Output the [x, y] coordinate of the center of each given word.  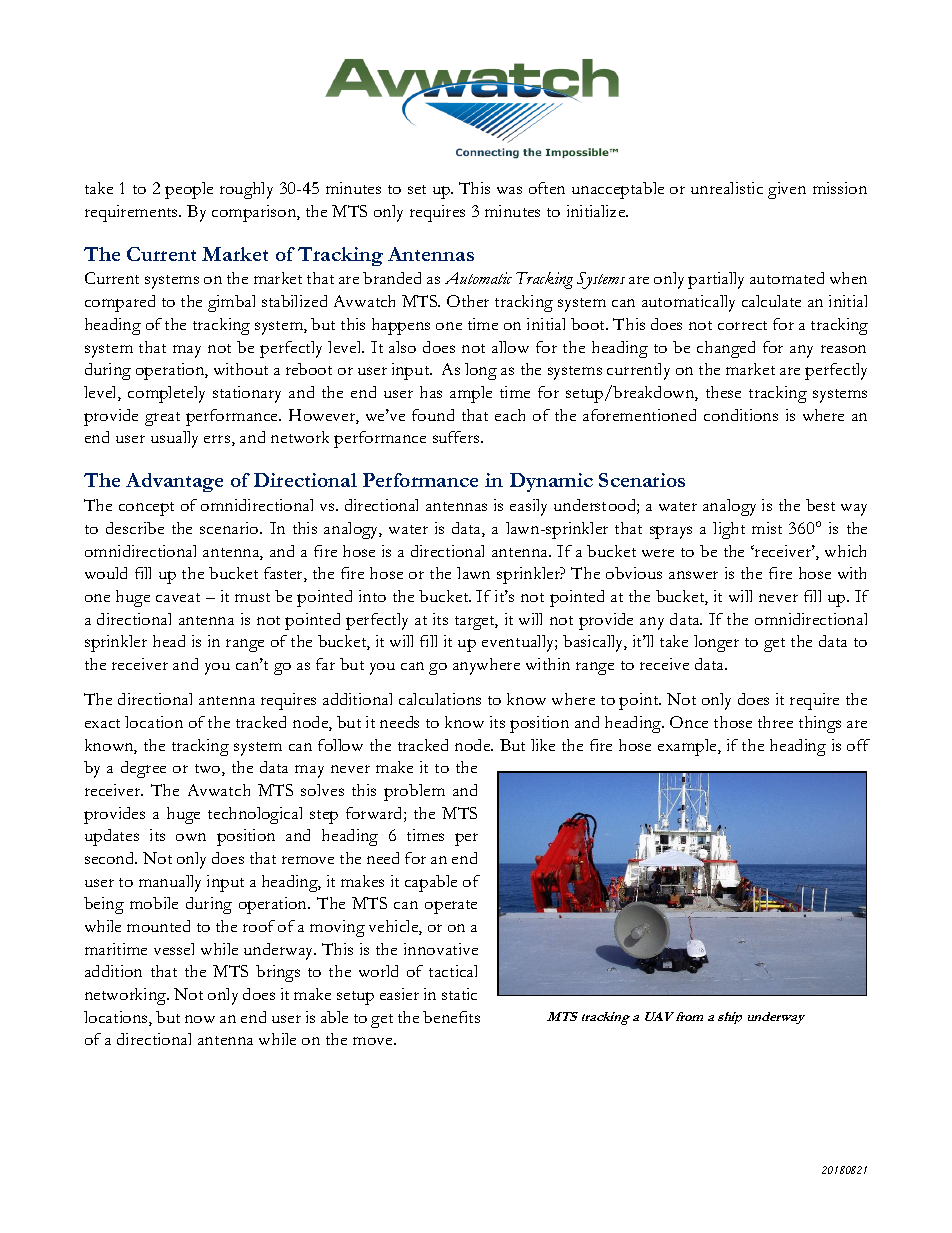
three [775, 722]
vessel [174, 949]
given [787, 190]
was [509, 190]
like [543, 745]
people [189, 190]
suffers [457, 437]
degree [143, 769]
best [820, 505]
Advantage [174, 482]
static [459, 994]
